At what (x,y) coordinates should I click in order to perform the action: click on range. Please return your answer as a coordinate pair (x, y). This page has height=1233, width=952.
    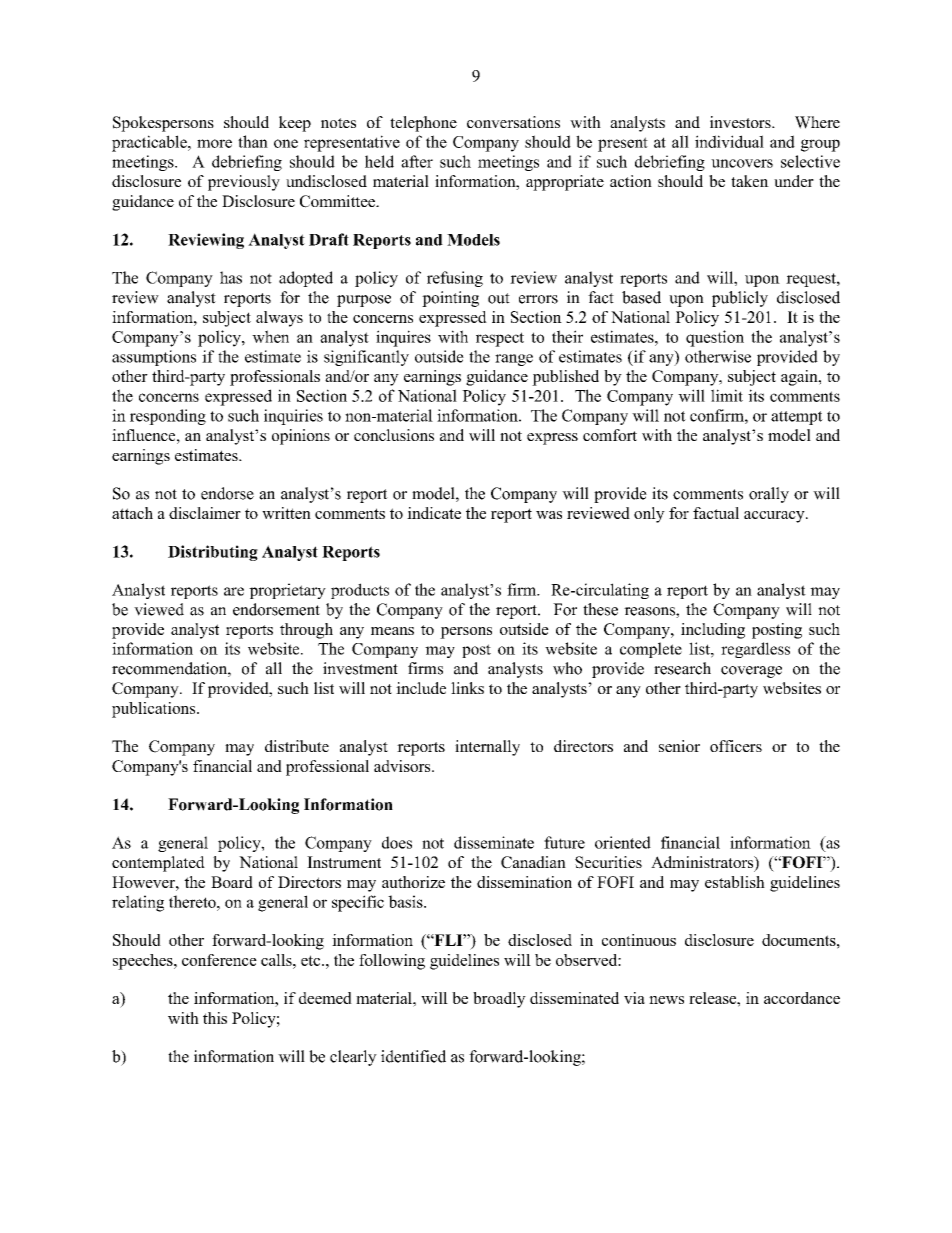
    Looking at the image, I should click on (514, 360).
